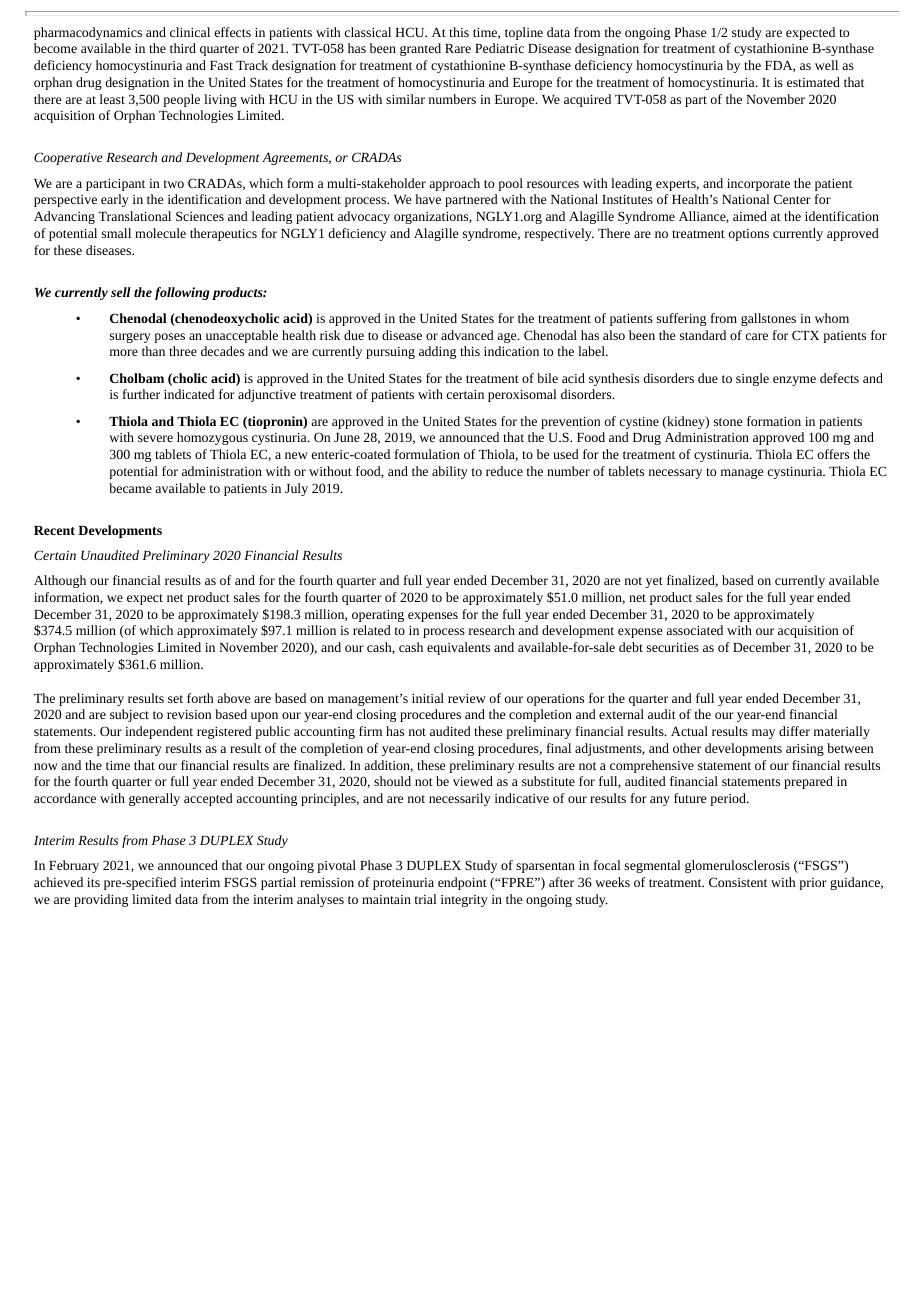  What do you see at coordinates (450, 472) in the document?
I see `ability` at bounding box center [450, 472].
